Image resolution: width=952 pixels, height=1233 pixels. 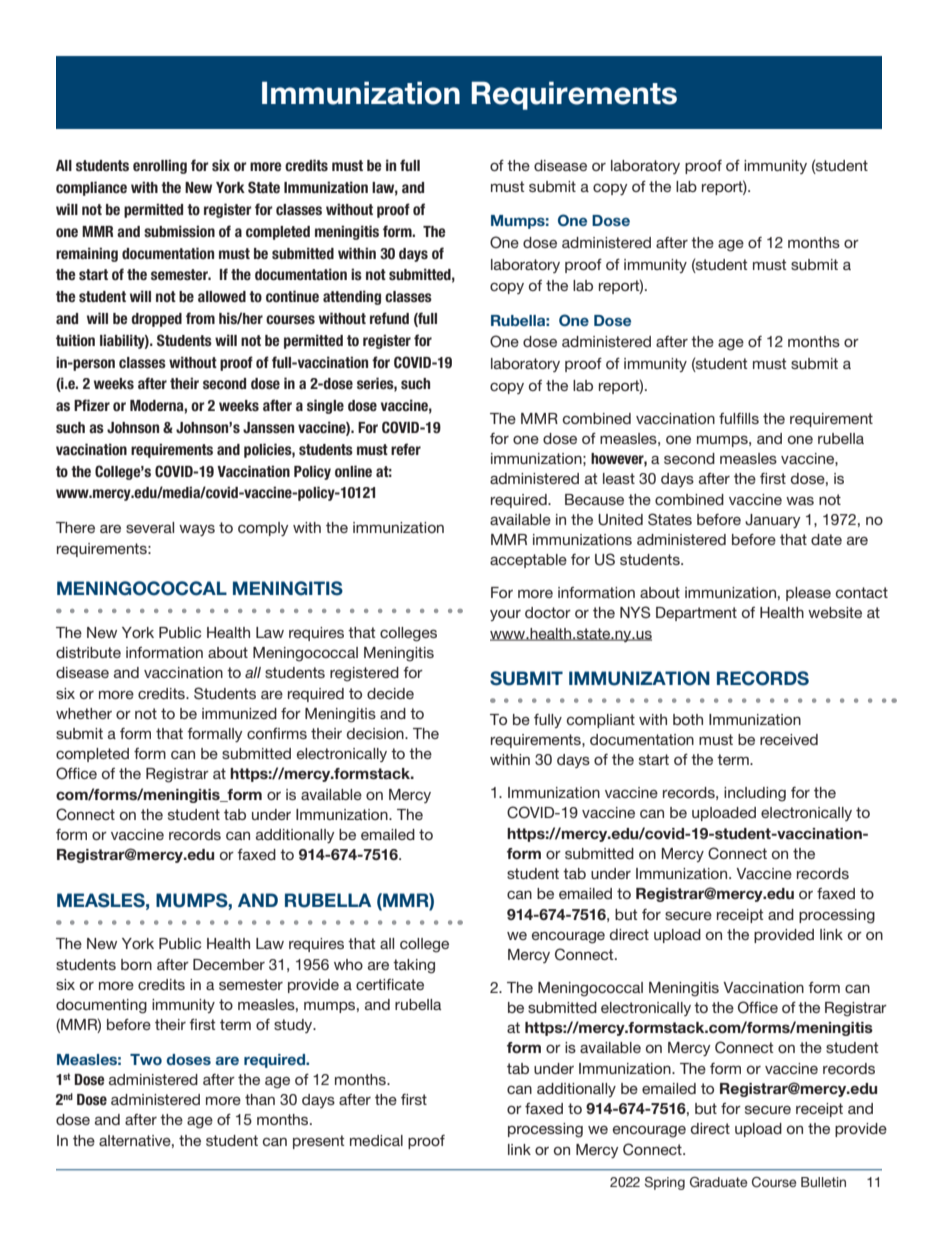 I want to click on decide, so click(x=390, y=693).
